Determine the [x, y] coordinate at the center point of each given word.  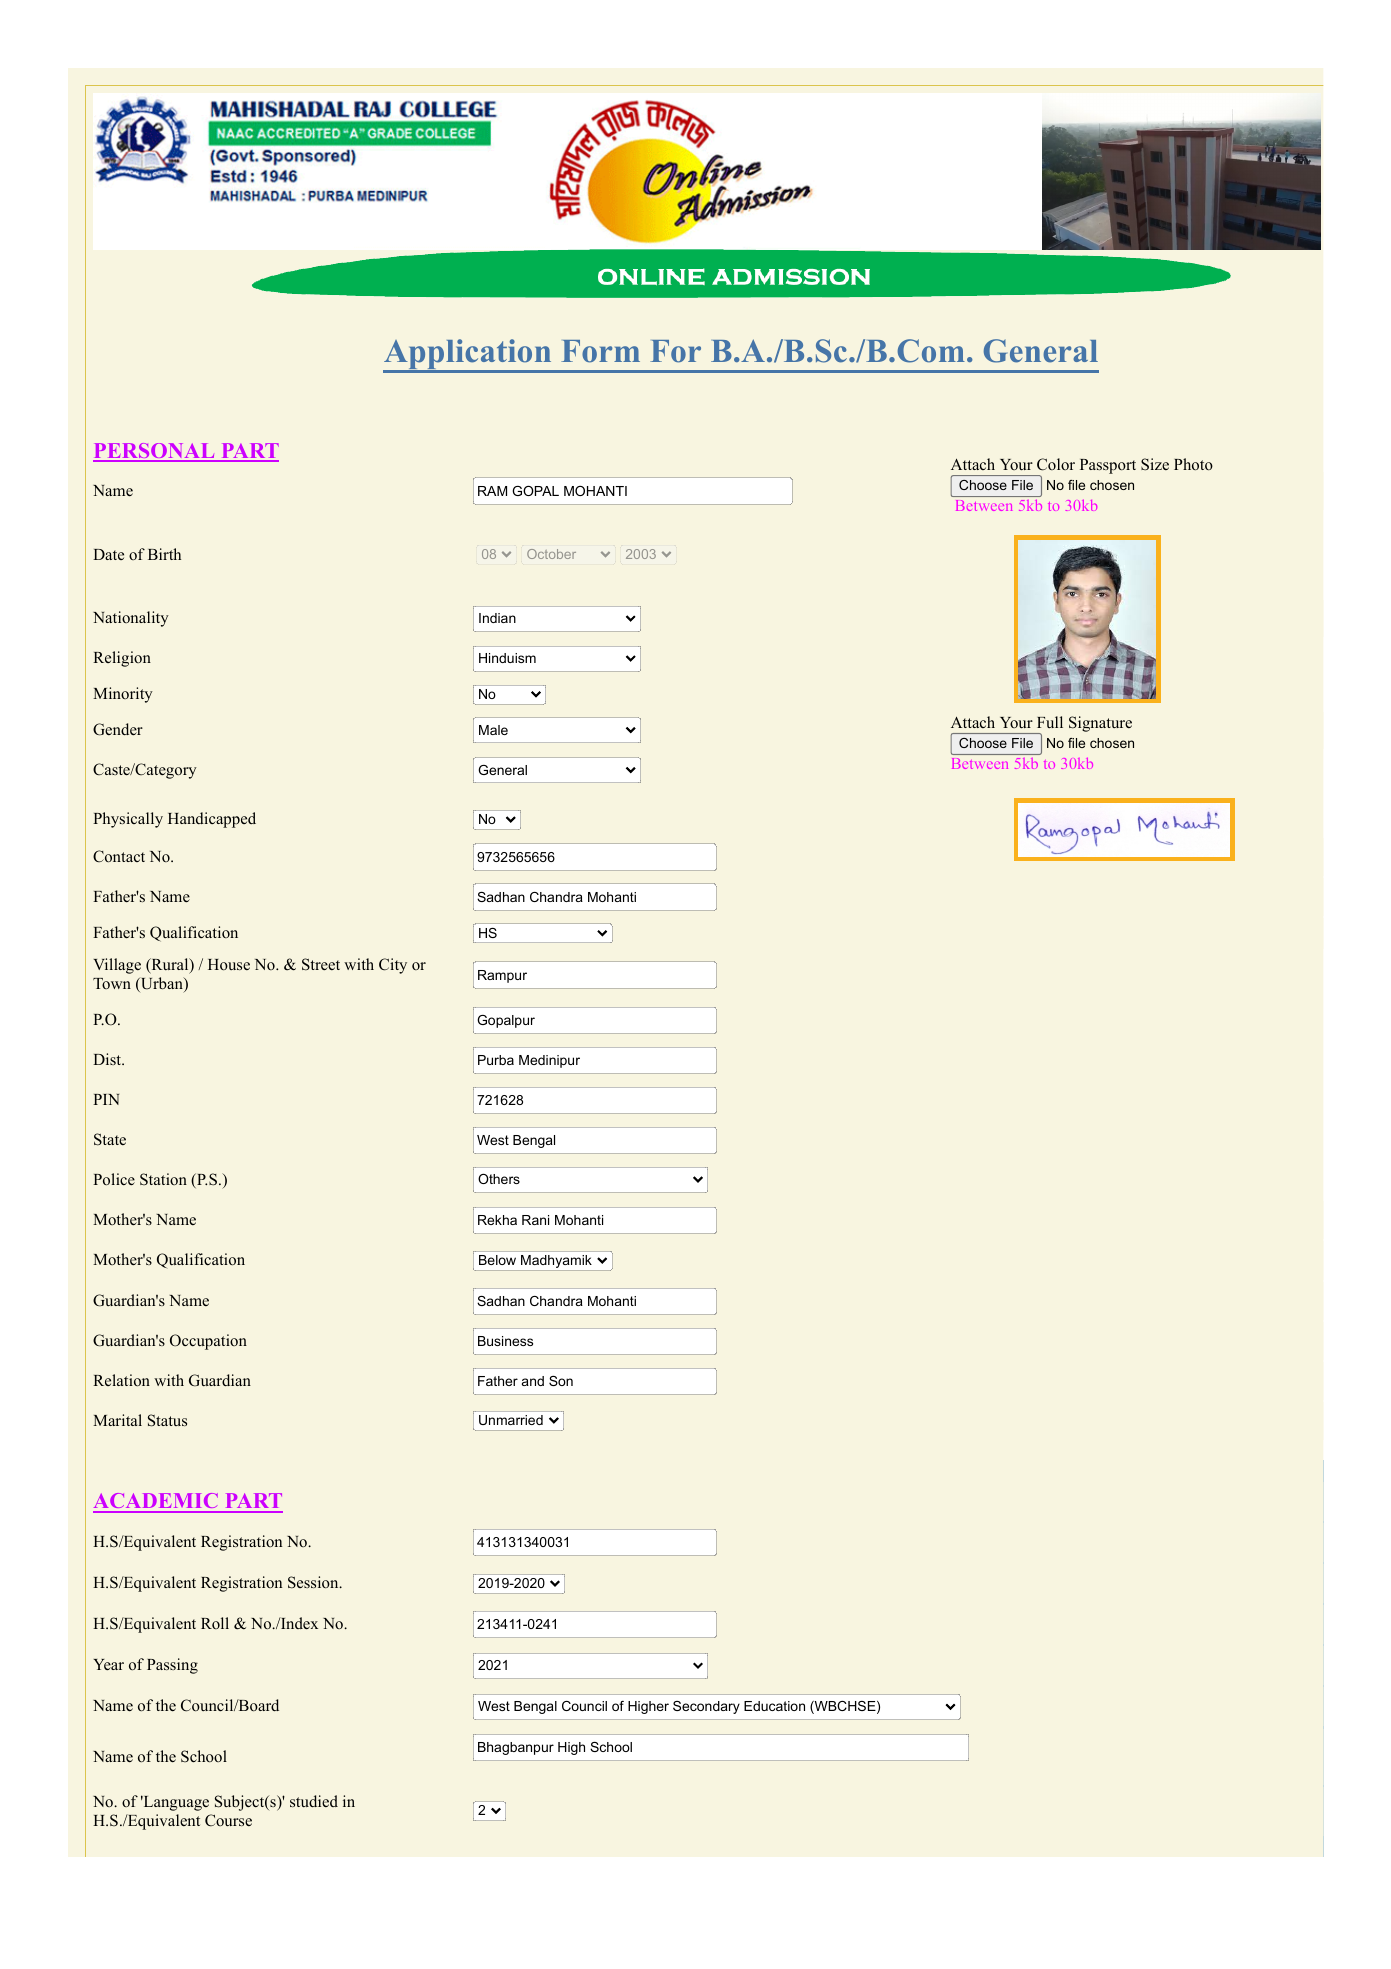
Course [228, 1820]
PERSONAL [155, 452]
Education [774, 1706]
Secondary [706, 1707]
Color [1056, 464]
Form [600, 351]
